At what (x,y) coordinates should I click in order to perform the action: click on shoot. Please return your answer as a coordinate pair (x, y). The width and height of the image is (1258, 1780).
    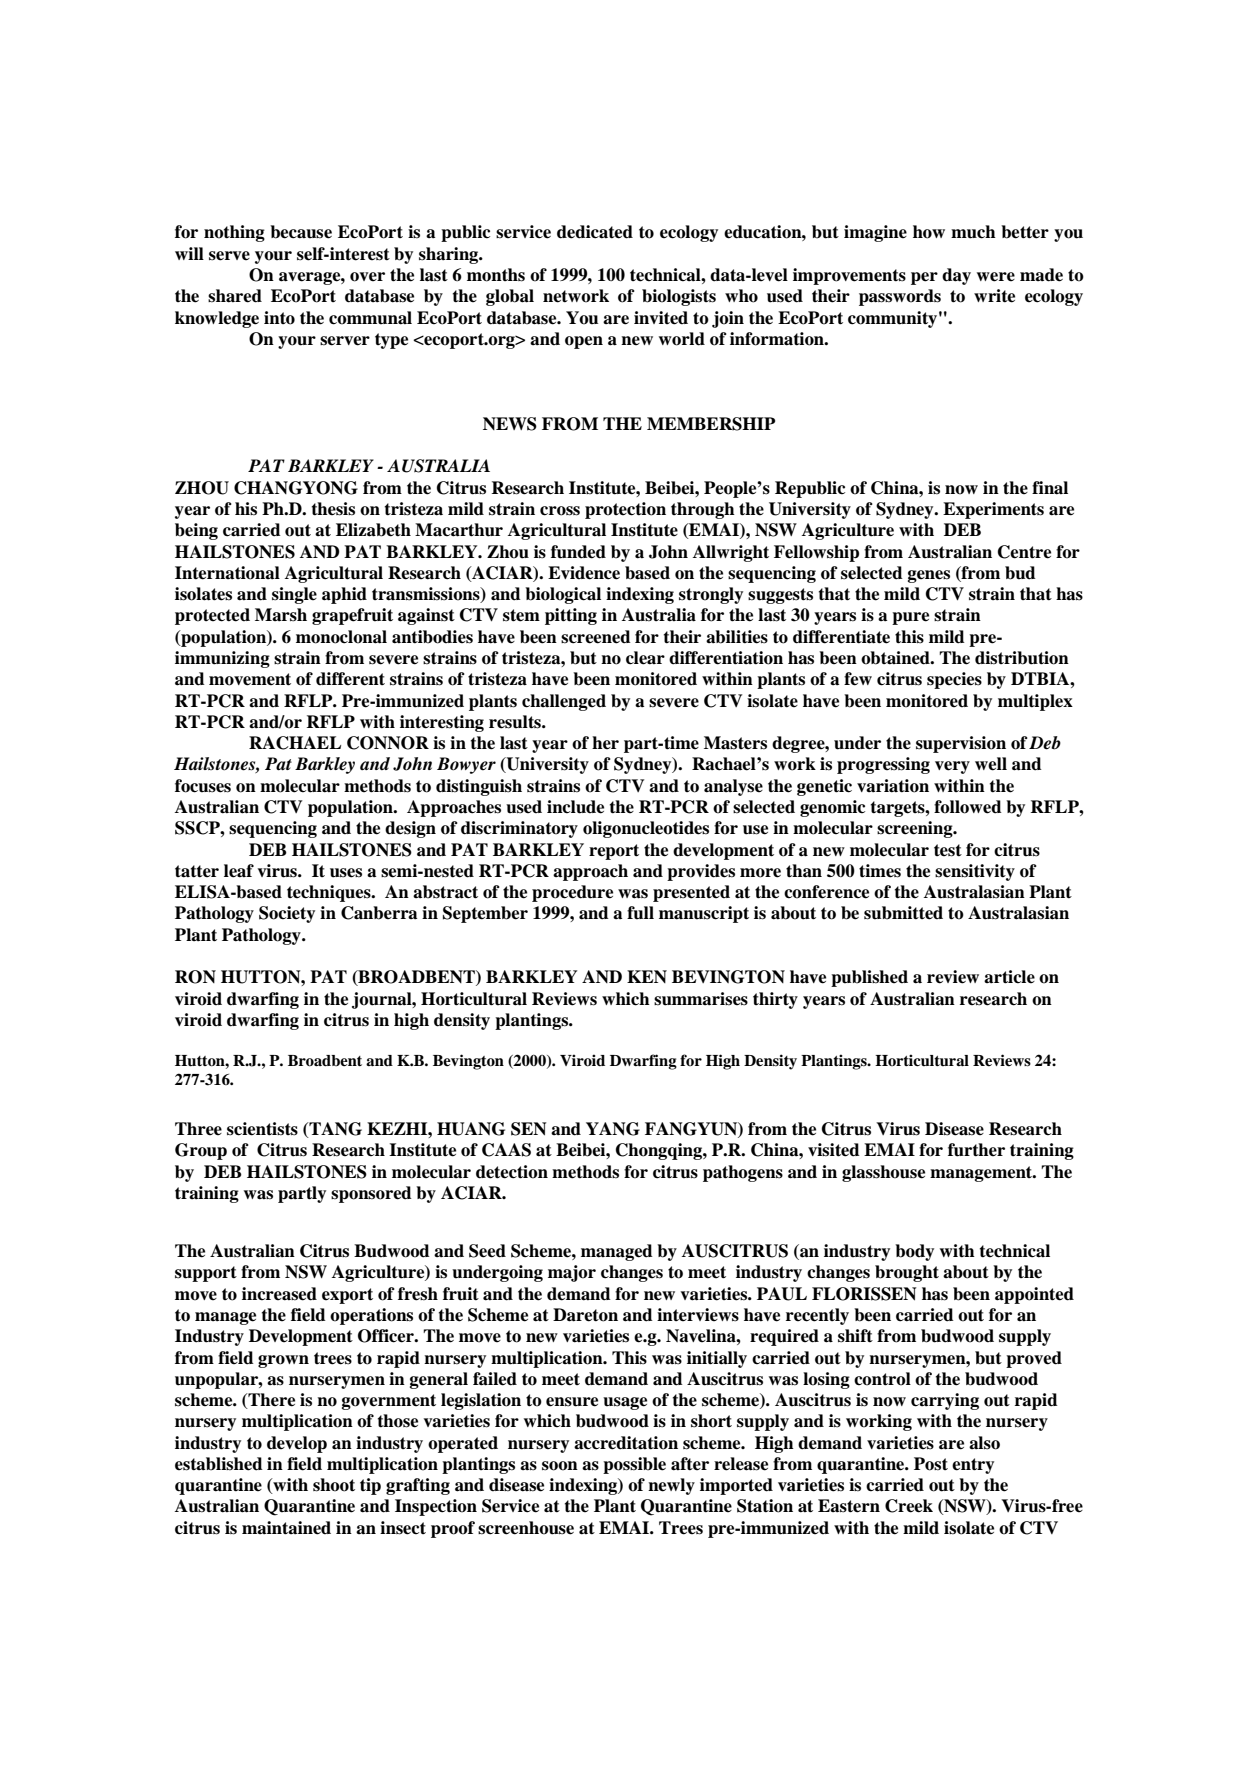
    Looking at the image, I should click on (334, 1485).
